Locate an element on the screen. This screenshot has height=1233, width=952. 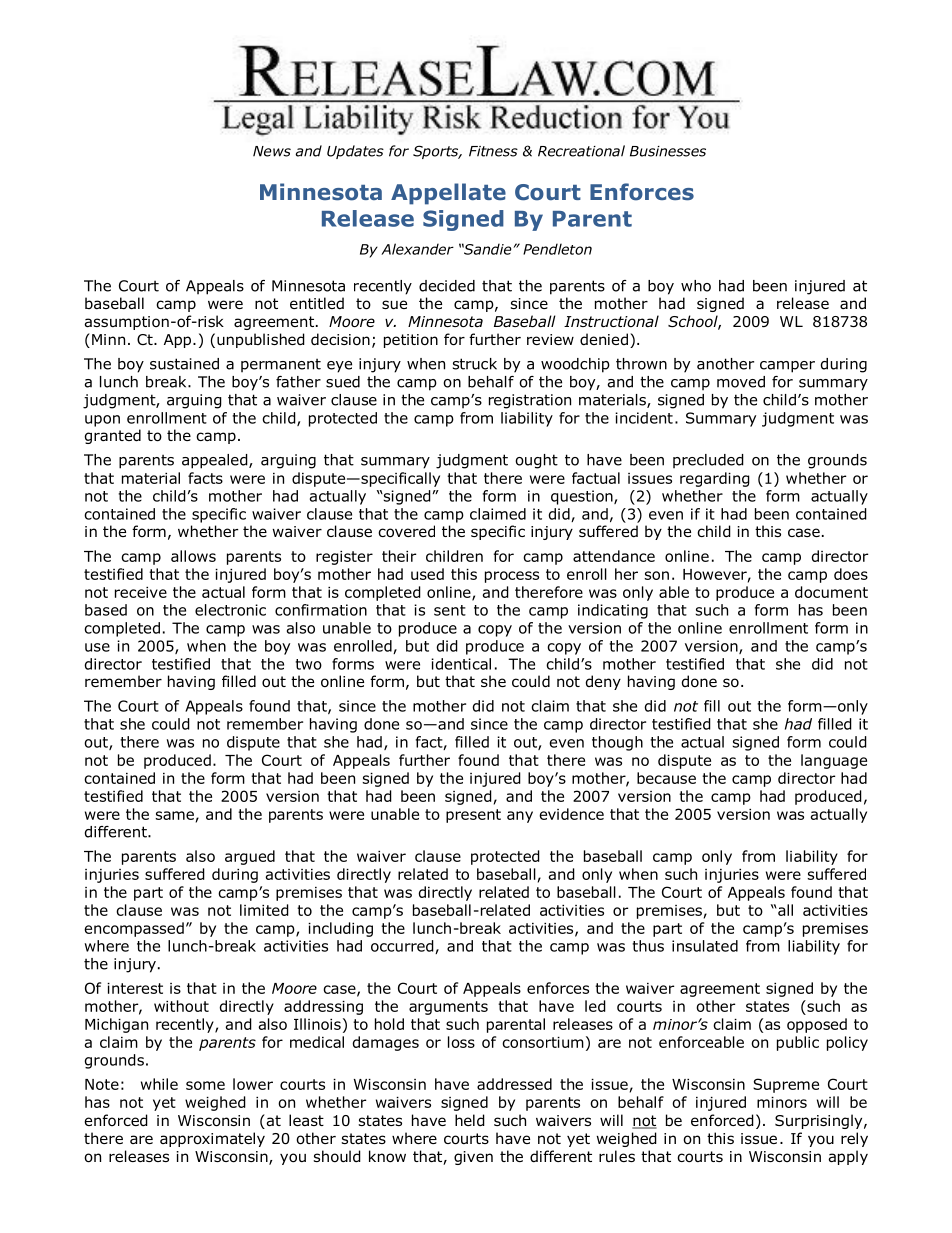
document is located at coordinates (831, 592).
